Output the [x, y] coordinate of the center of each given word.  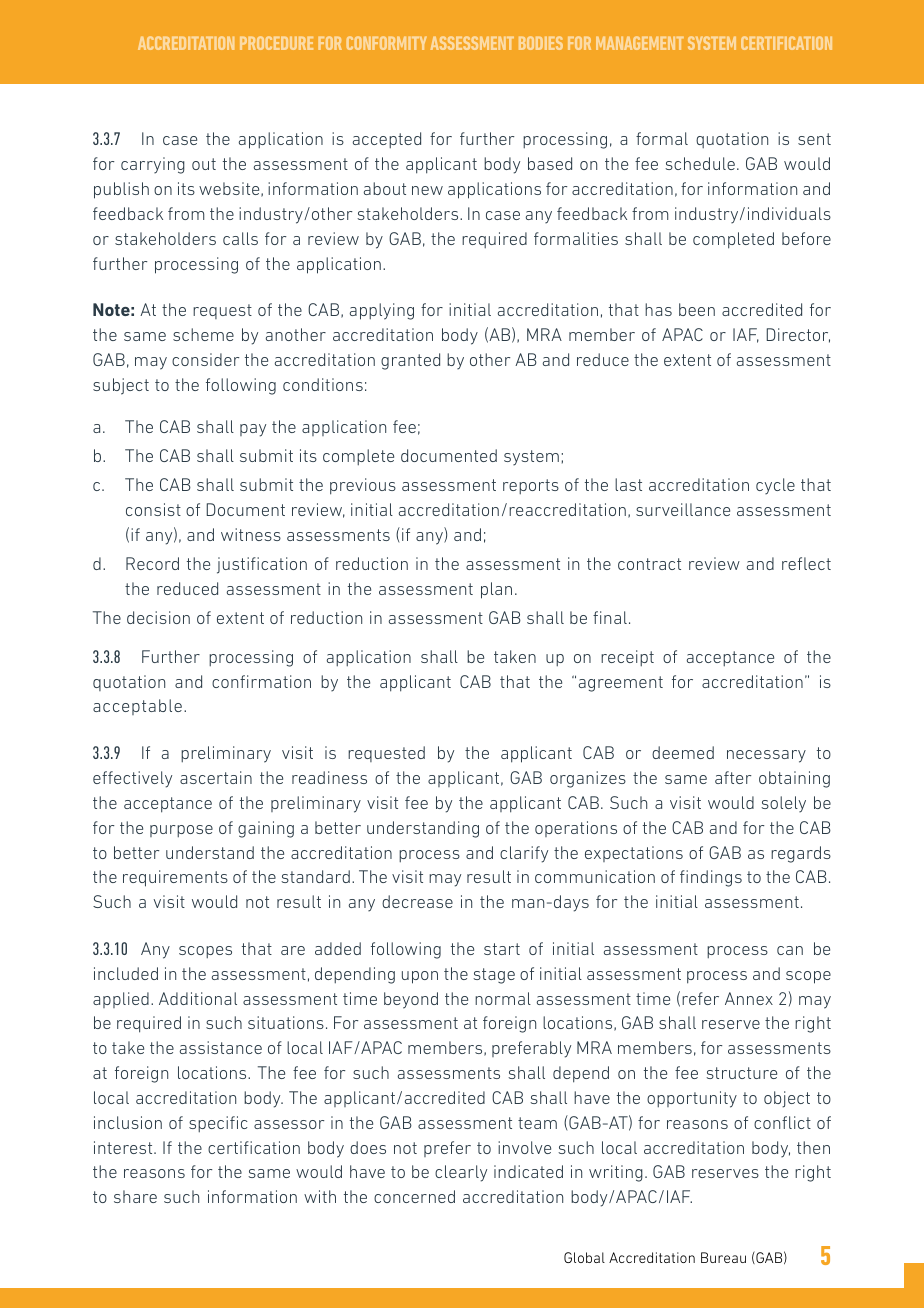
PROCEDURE [276, 43]
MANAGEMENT [640, 43]
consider [205, 359]
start [502, 949]
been [697, 309]
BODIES [541, 43]
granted [410, 361]
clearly [461, 1173]
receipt [627, 658]
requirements [175, 878]
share [135, 1196]
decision [158, 617]
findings [711, 878]
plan [496, 590]
